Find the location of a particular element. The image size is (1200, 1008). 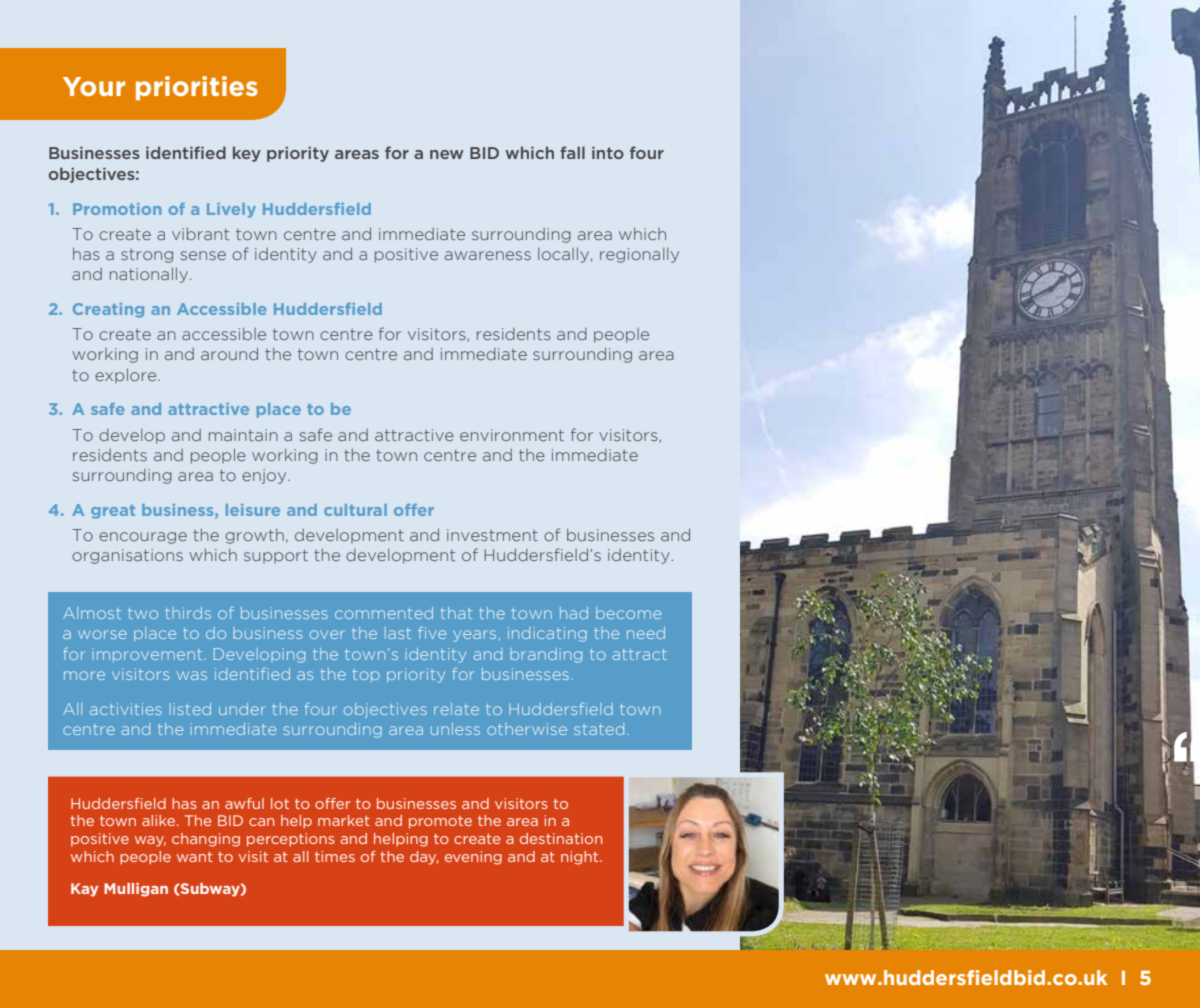

priorities is located at coordinates (197, 88).
